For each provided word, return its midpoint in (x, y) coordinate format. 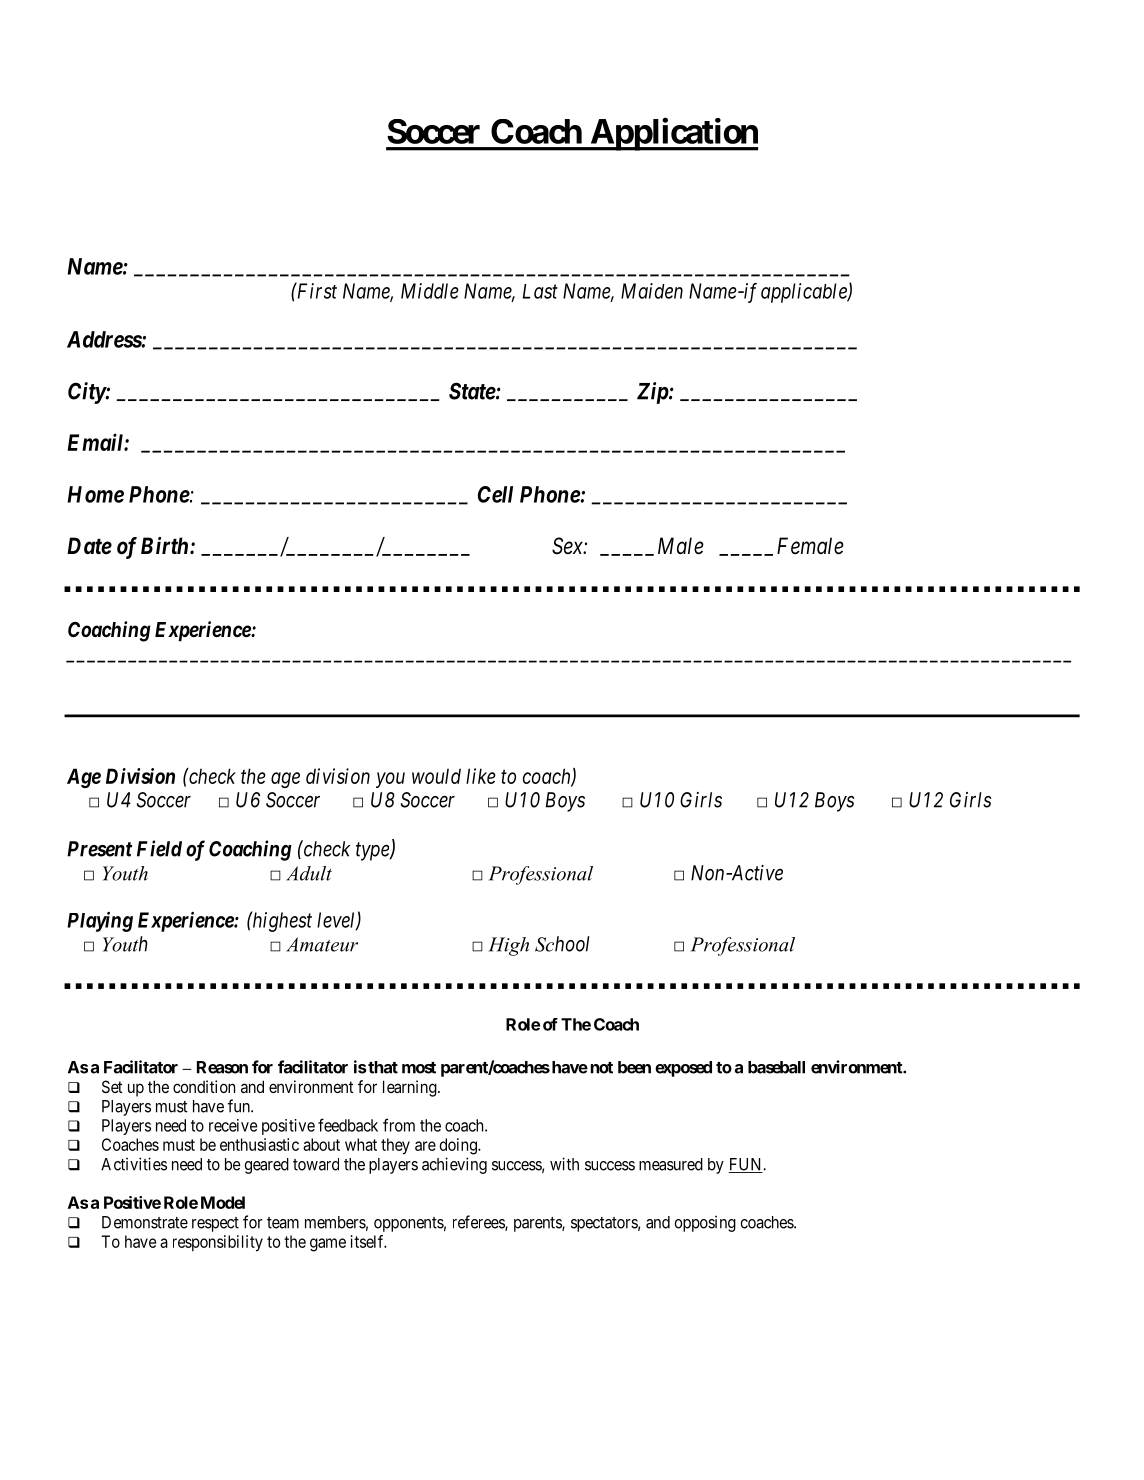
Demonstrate (145, 1222)
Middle (430, 291)
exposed (683, 1069)
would (436, 776)
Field (159, 848)
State (472, 391)
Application (673, 134)
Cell (495, 494)
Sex (568, 546)
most (419, 1068)
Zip (653, 393)
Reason (222, 1067)
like (481, 776)
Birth (166, 545)
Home (95, 494)
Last (540, 291)
